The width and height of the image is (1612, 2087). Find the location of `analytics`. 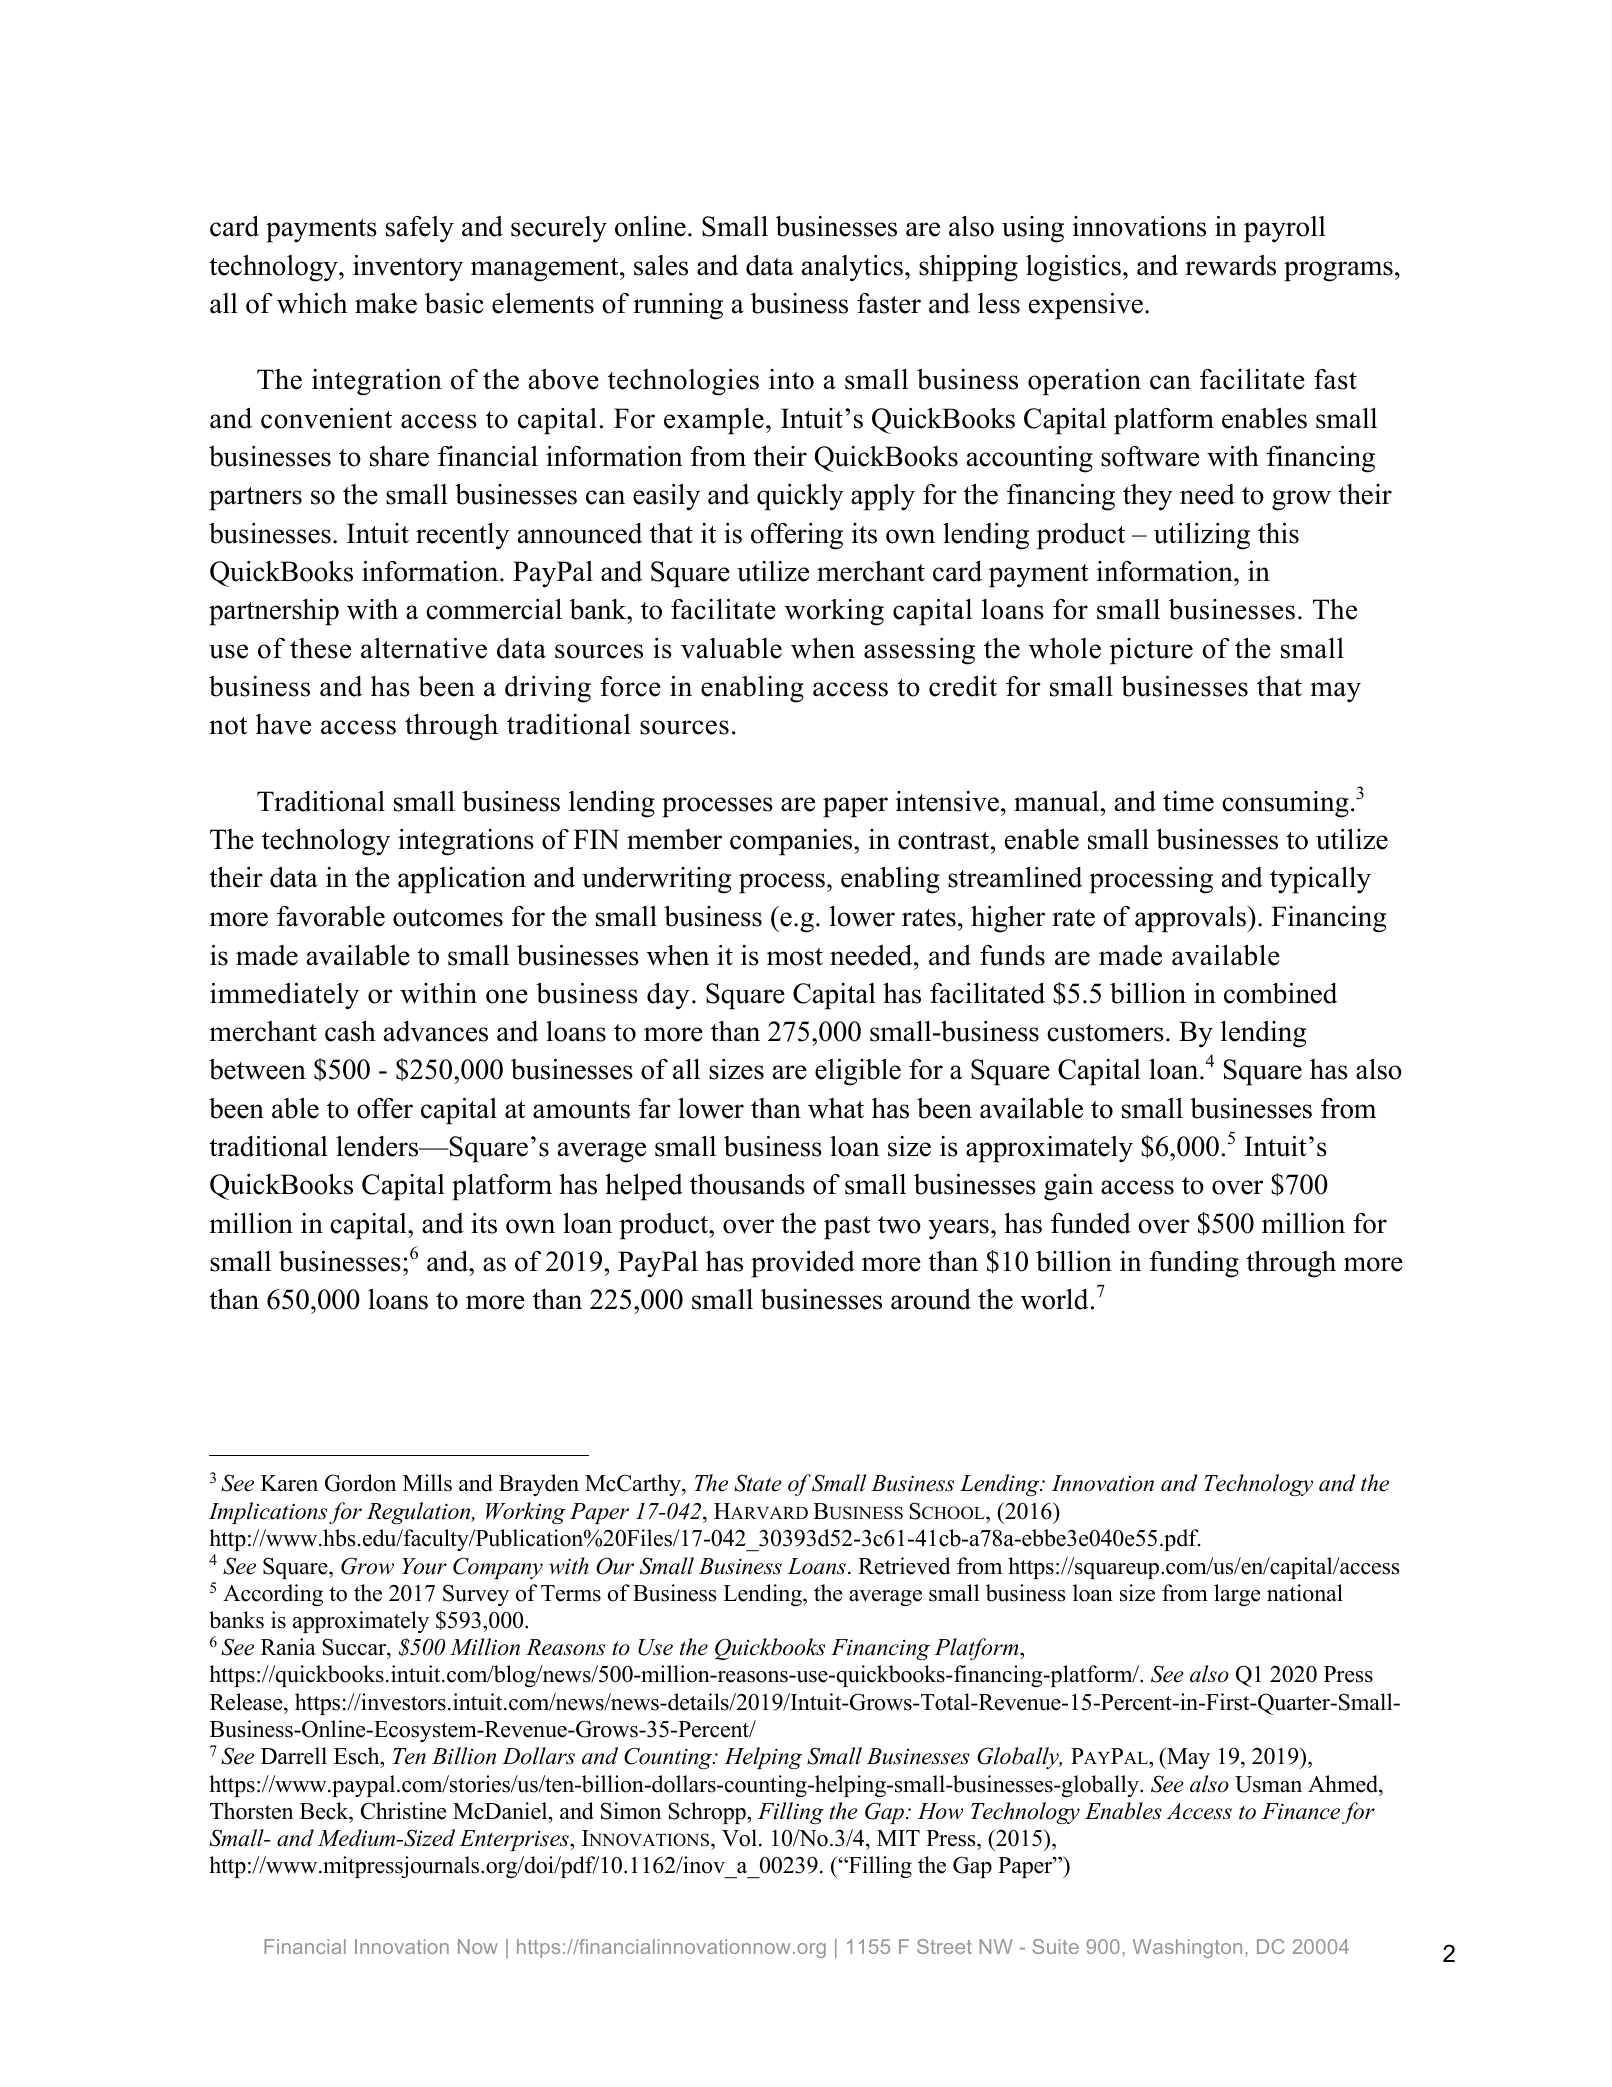

analytics is located at coordinates (852, 268).
